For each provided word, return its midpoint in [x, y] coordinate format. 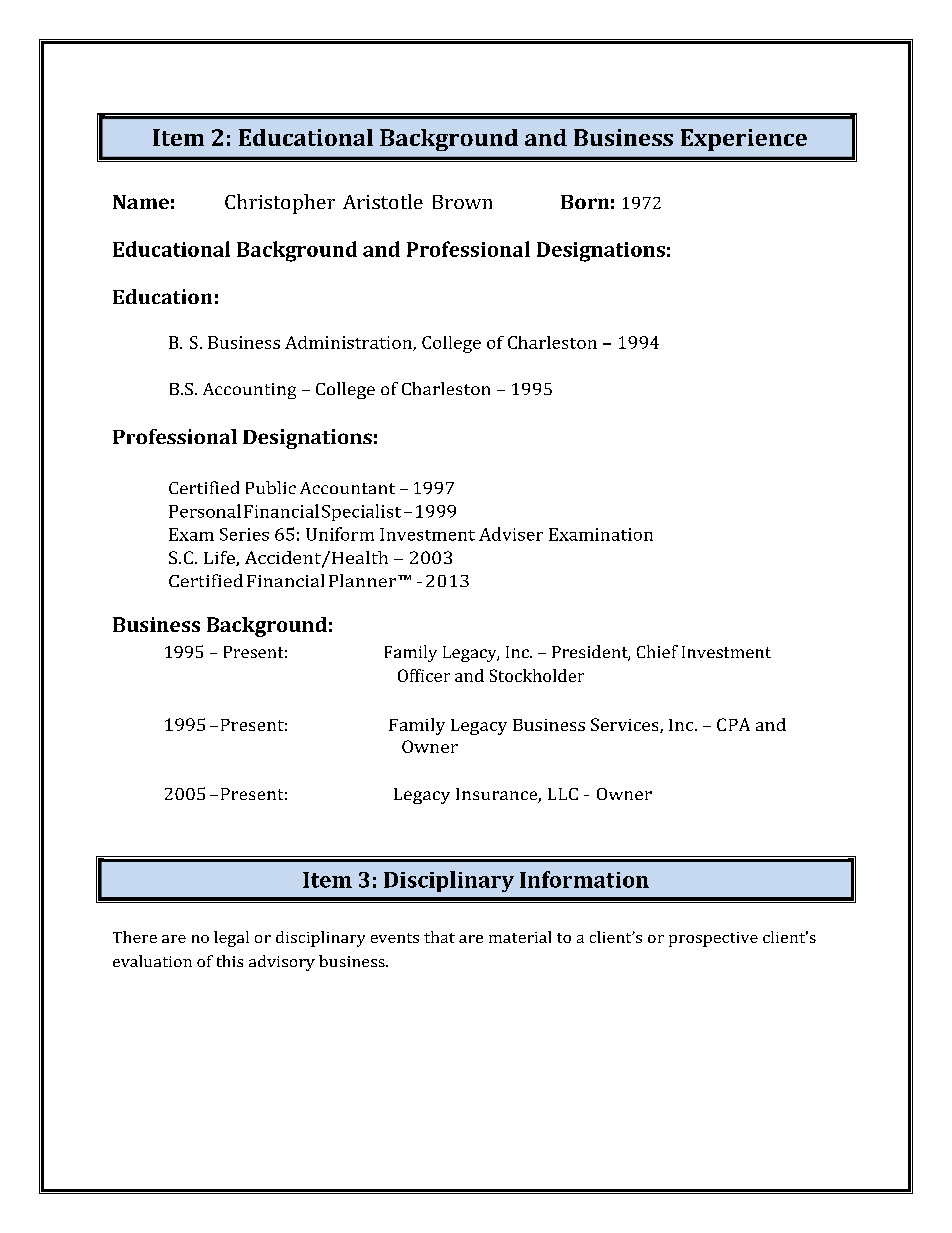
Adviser [511, 534]
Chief [657, 651]
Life [220, 558]
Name [141, 202]
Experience [744, 140]
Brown [462, 202]
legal [231, 939]
